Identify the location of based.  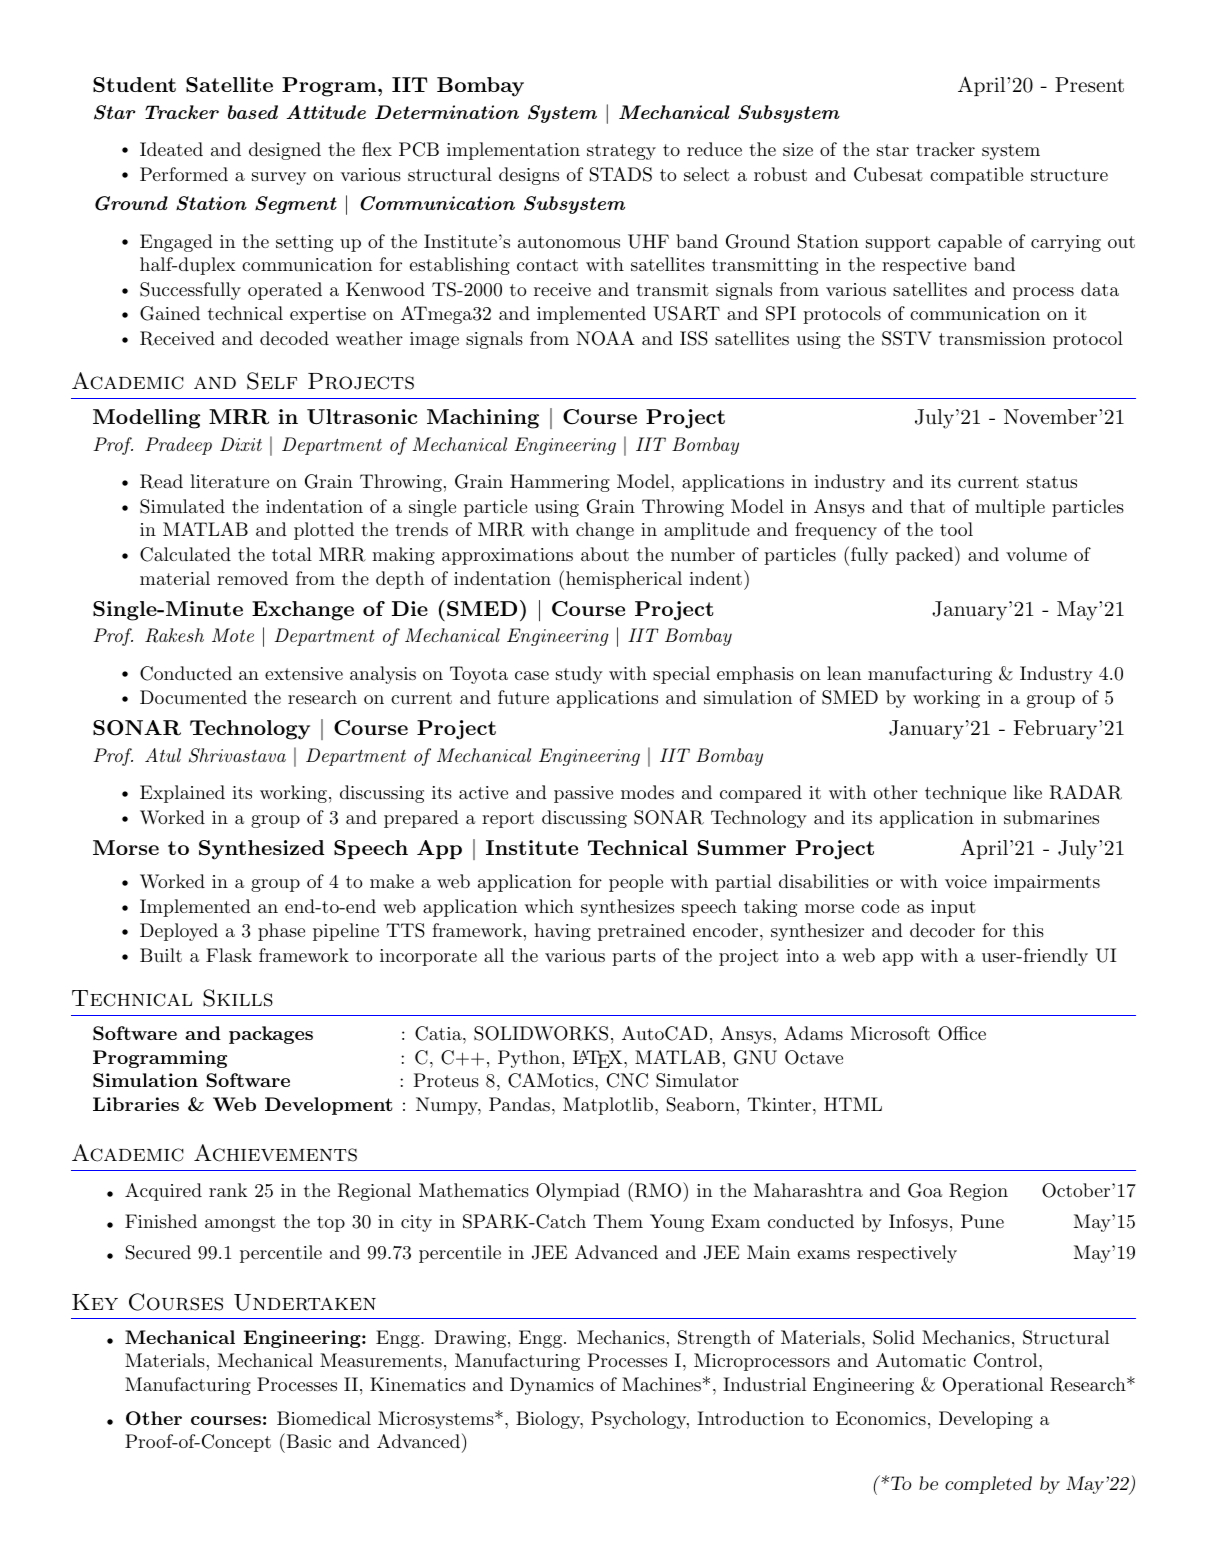
(253, 112).
